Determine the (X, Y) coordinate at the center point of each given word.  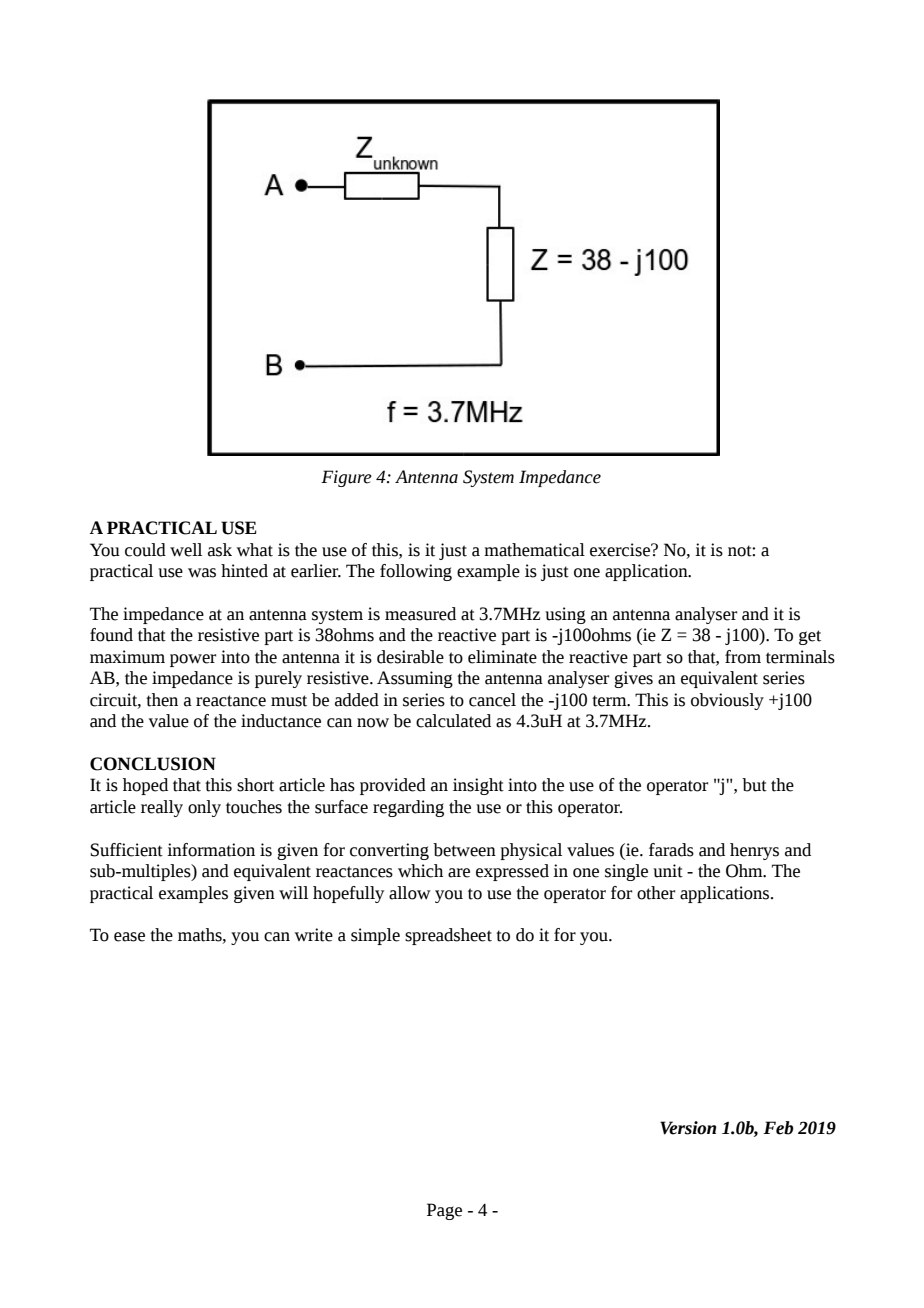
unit (668, 871)
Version (688, 1128)
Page (444, 1211)
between (464, 850)
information (211, 850)
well (186, 550)
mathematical (534, 550)
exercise (621, 550)
